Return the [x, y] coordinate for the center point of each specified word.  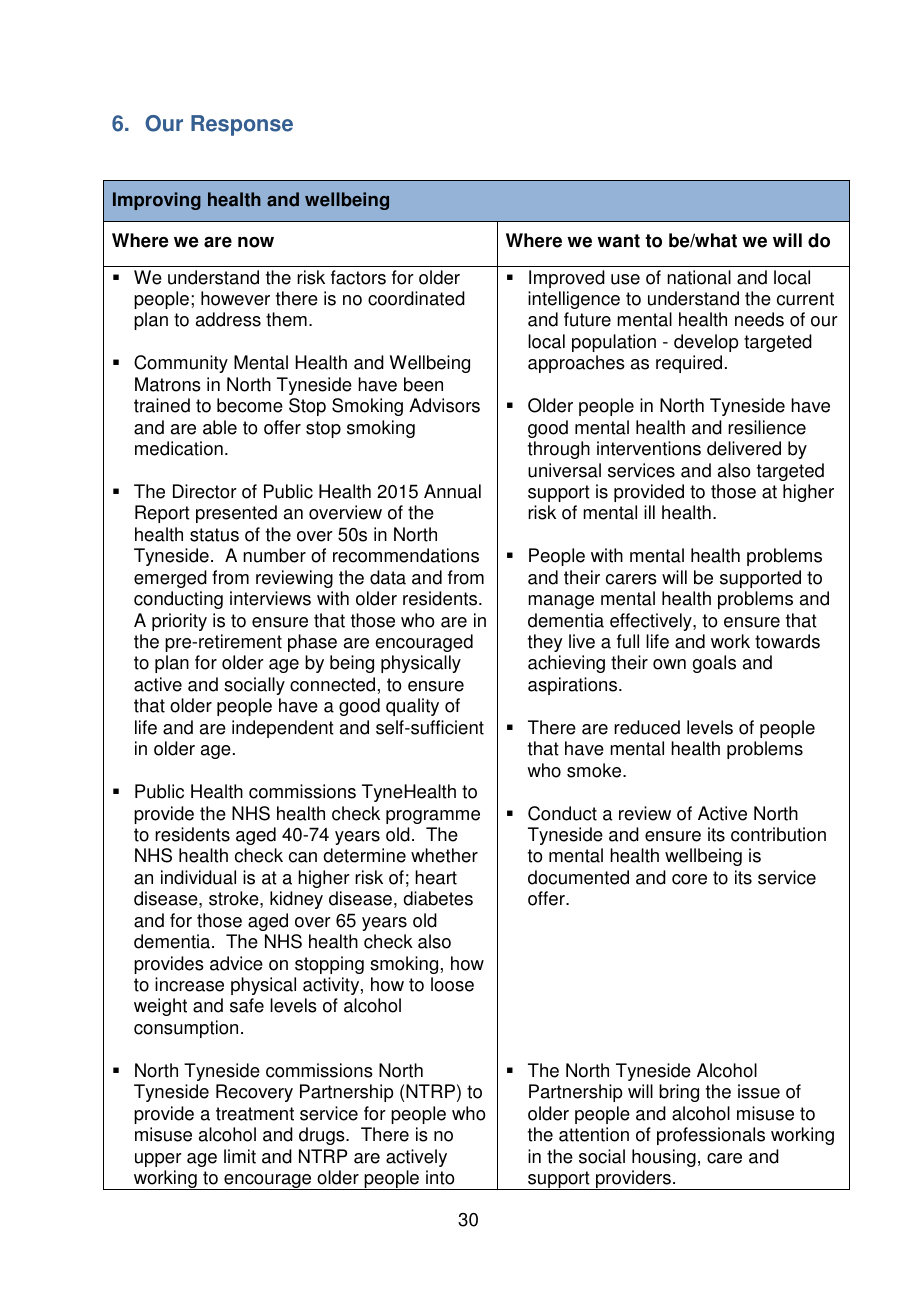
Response [242, 125]
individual [198, 877]
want [618, 241]
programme [433, 817]
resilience [767, 427]
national [699, 277]
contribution [778, 834]
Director [205, 491]
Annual [452, 491]
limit [240, 1156]
